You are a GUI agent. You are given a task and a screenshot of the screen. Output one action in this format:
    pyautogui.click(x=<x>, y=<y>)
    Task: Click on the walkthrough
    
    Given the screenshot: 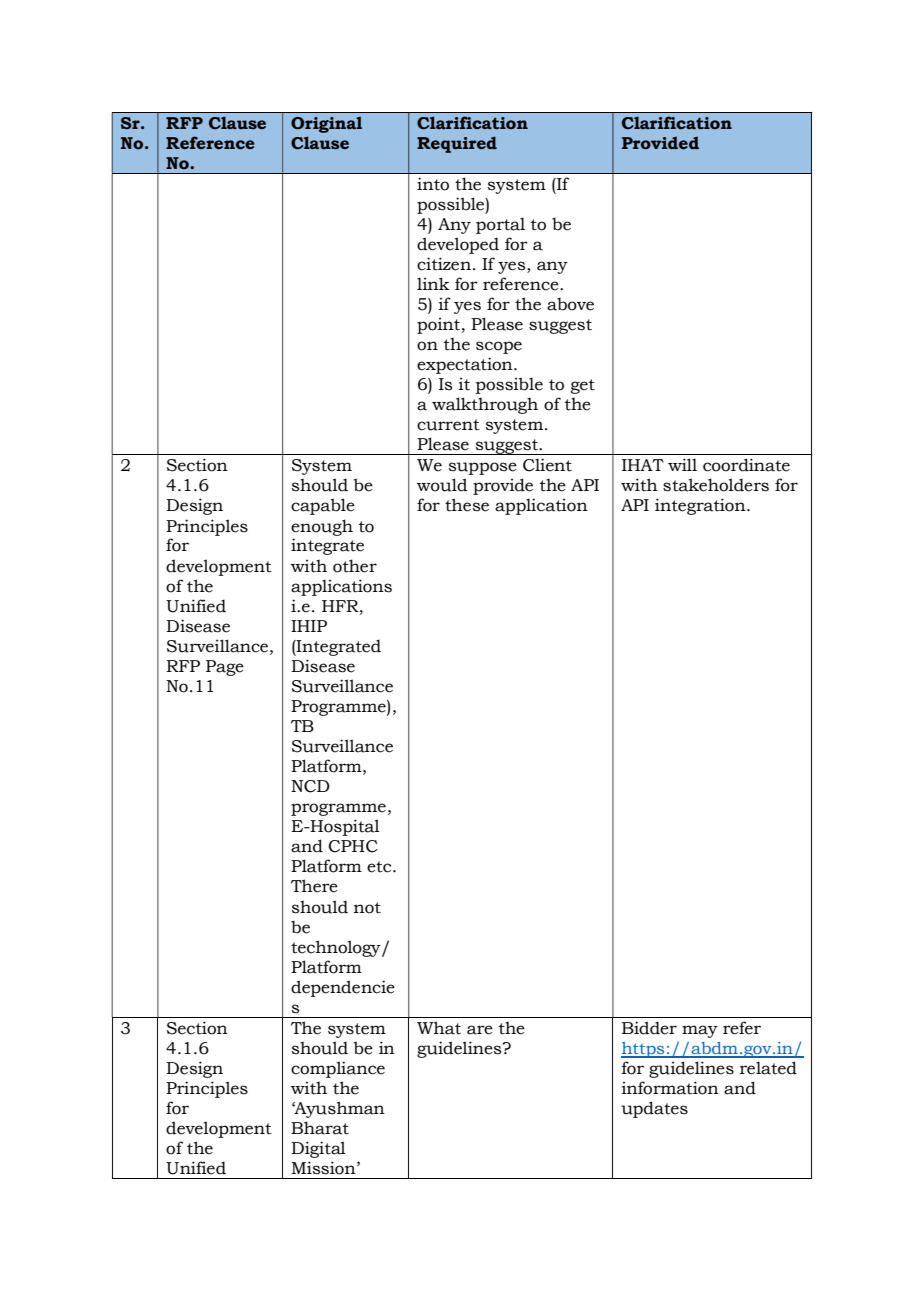 What is the action you would take?
    pyautogui.click(x=485, y=405)
